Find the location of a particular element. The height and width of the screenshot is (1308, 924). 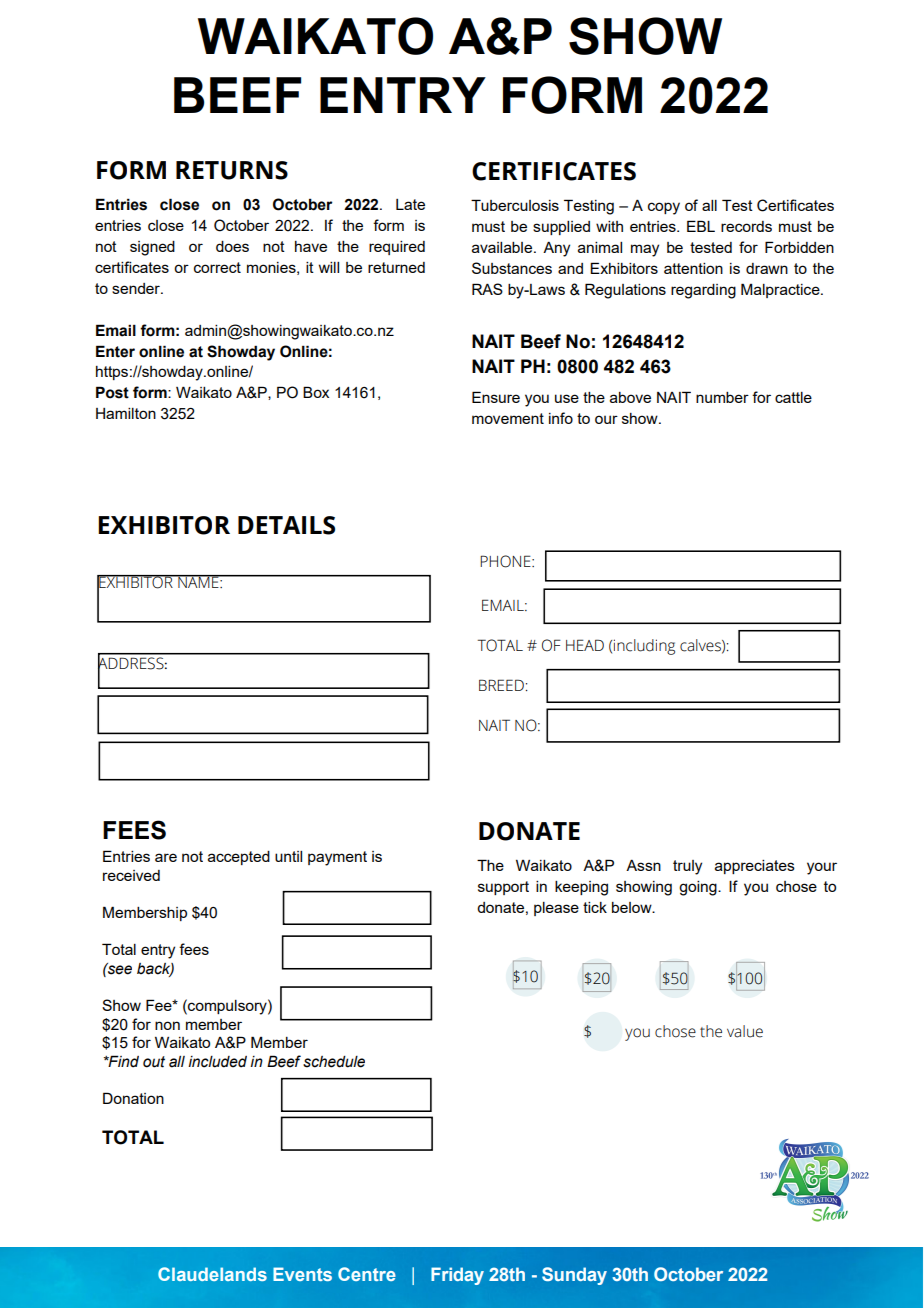

Hamilton is located at coordinates (126, 413).
